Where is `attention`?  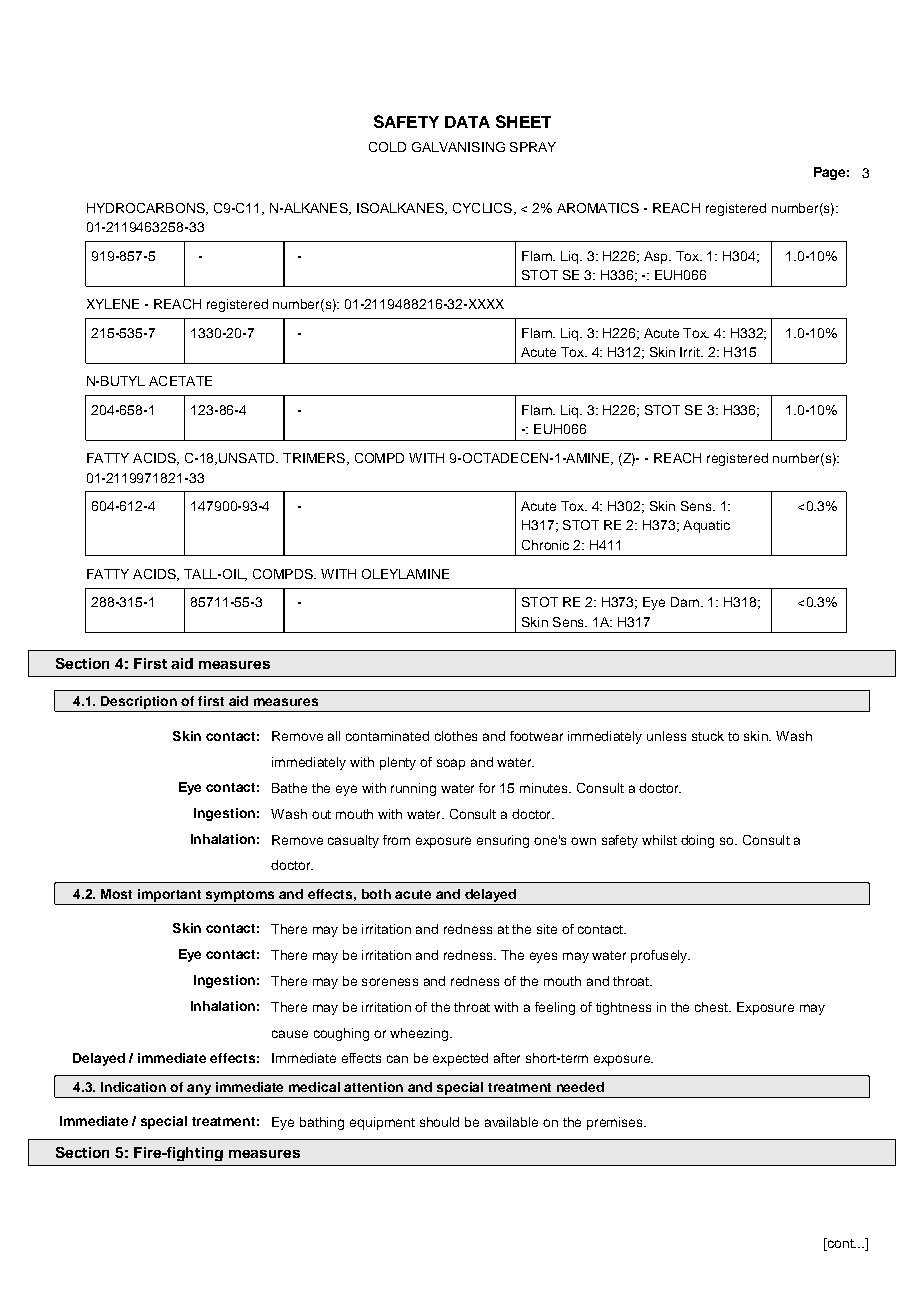
attention is located at coordinates (373, 1087).
